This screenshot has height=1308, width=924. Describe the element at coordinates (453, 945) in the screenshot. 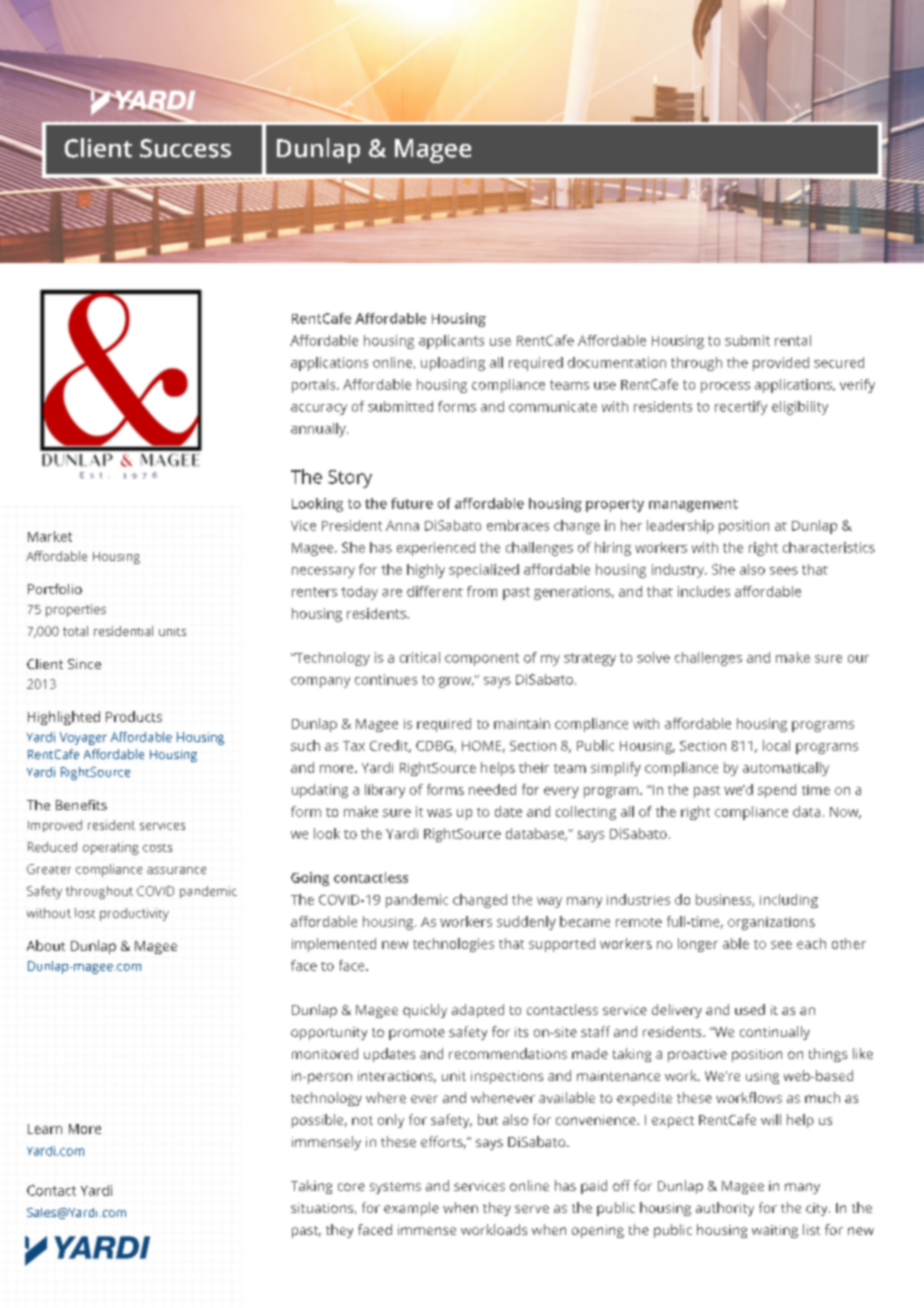

I see `technologies` at that location.
